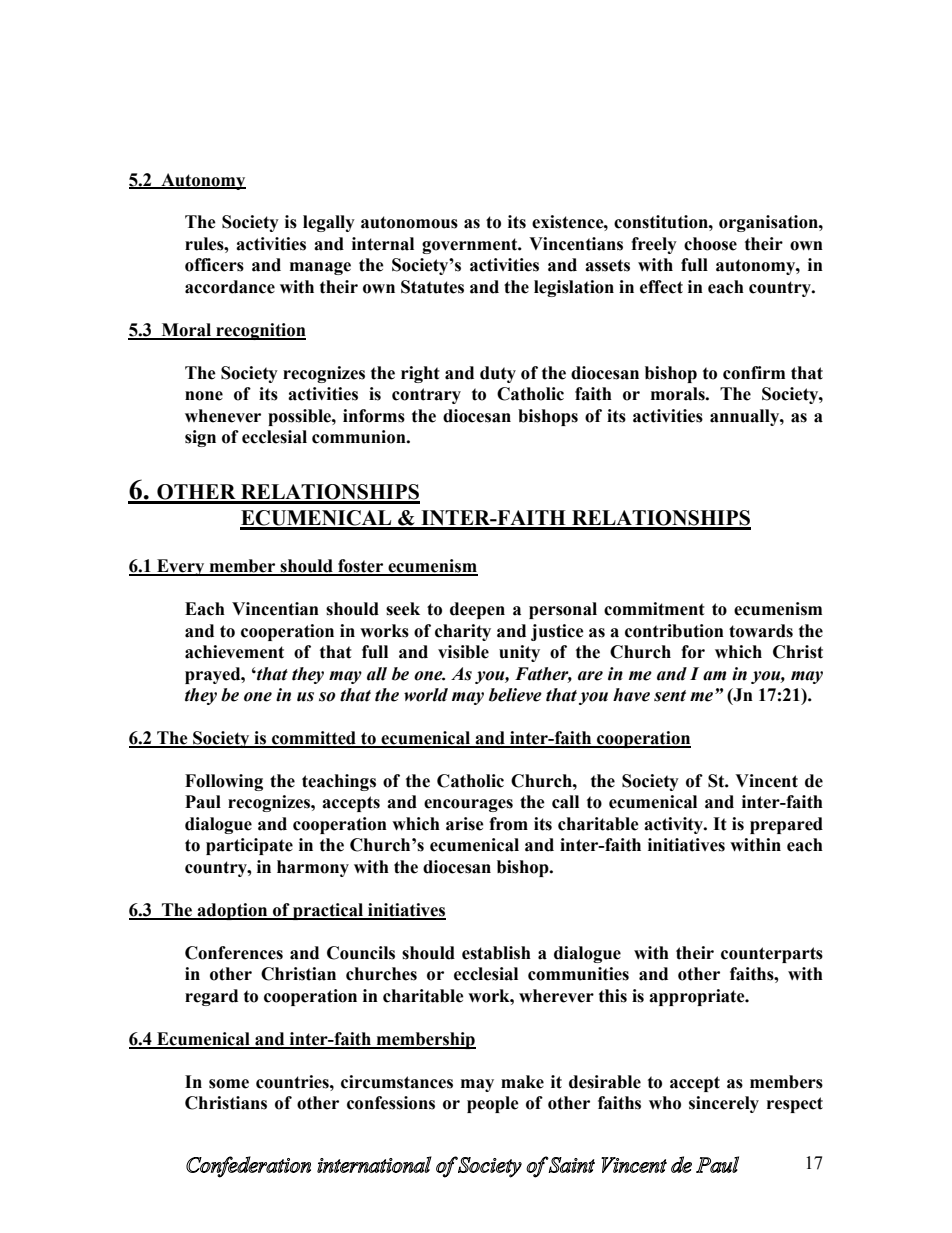 This screenshot has width=952, height=1233. What do you see at coordinates (754, 373) in the screenshot?
I see `confirm` at bounding box center [754, 373].
